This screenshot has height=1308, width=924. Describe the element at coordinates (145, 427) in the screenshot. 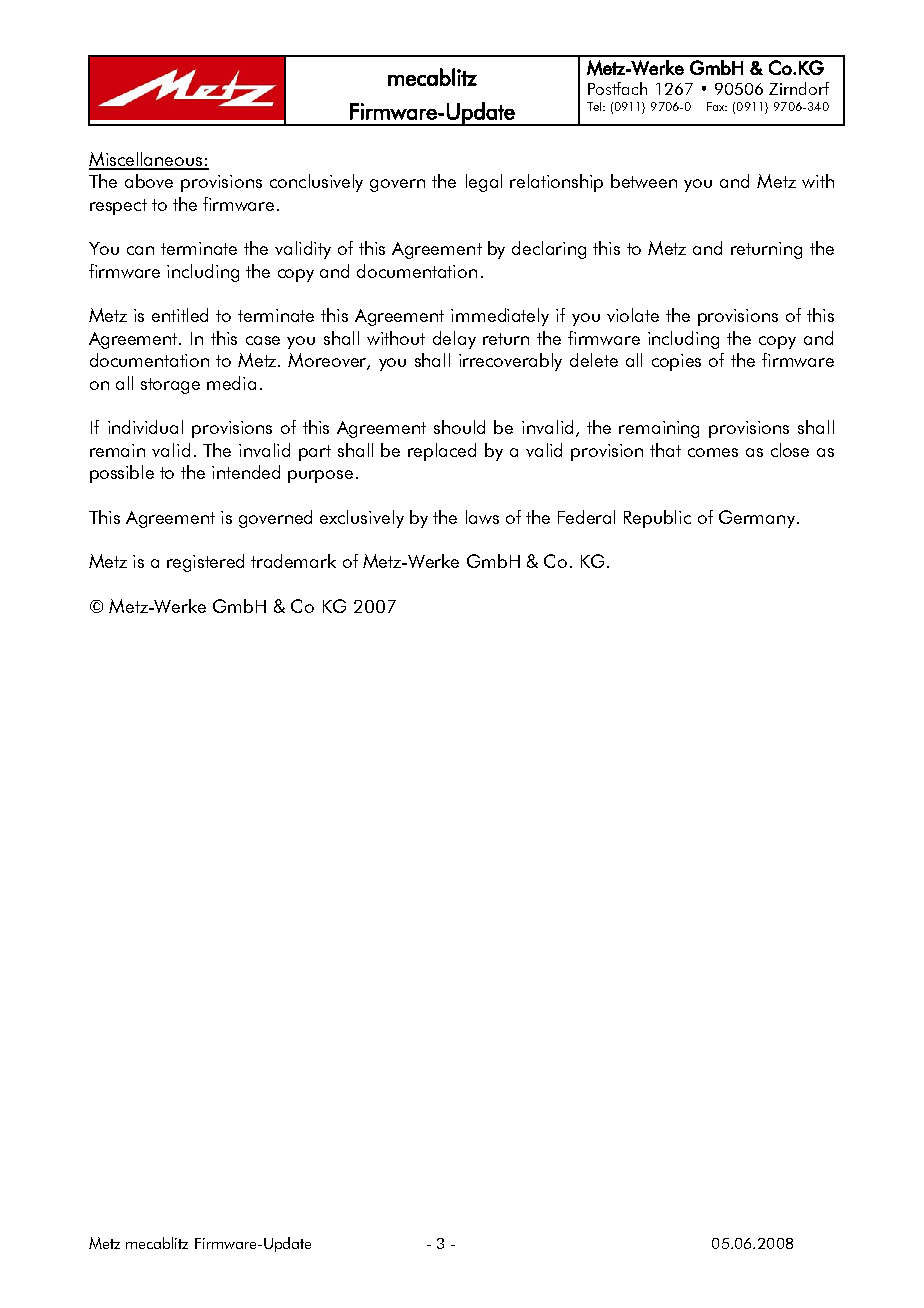

I see `individual` at that location.
